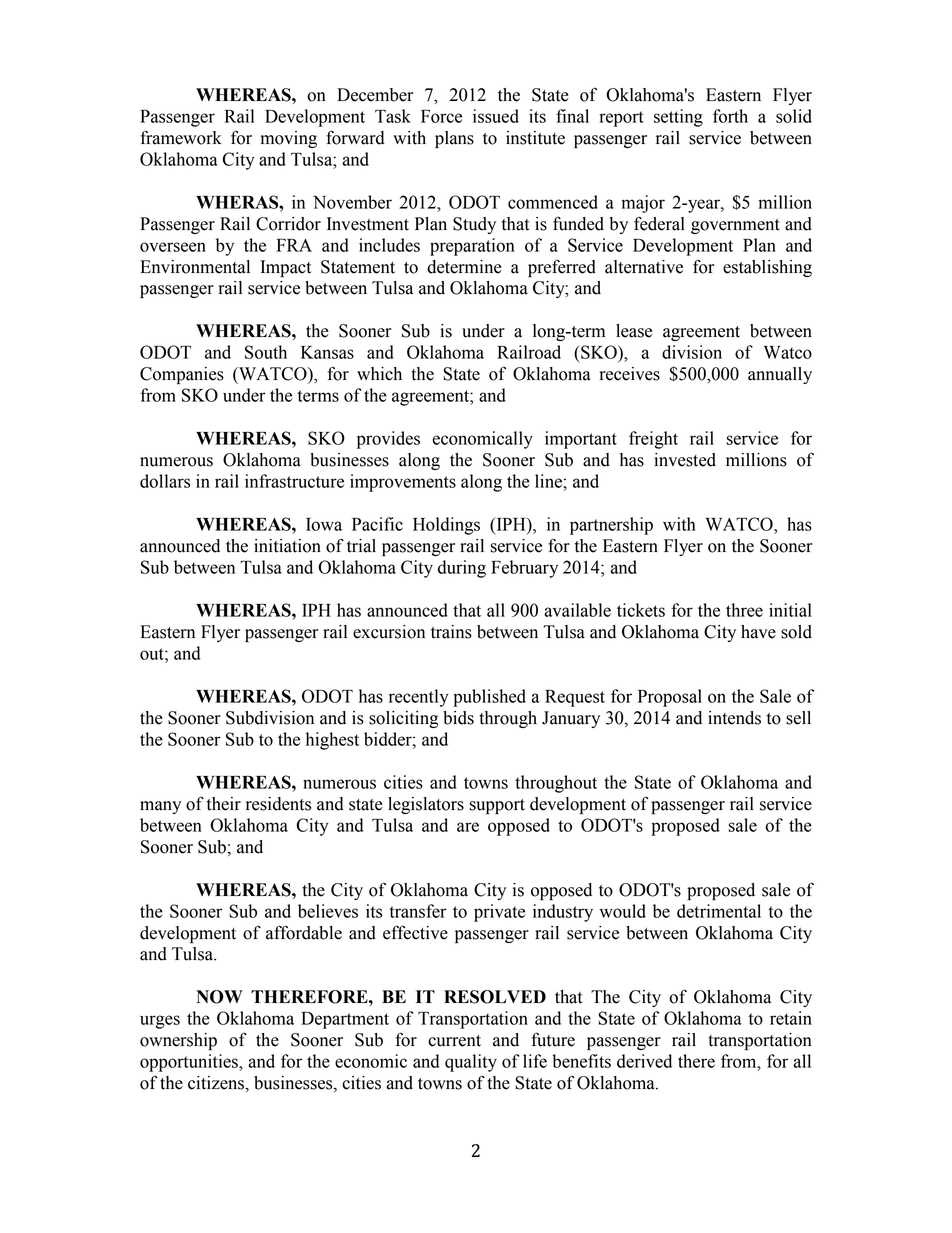 Image resolution: width=952 pixels, height=1233 pixels. I want to click on highest, so click(332, 741).
